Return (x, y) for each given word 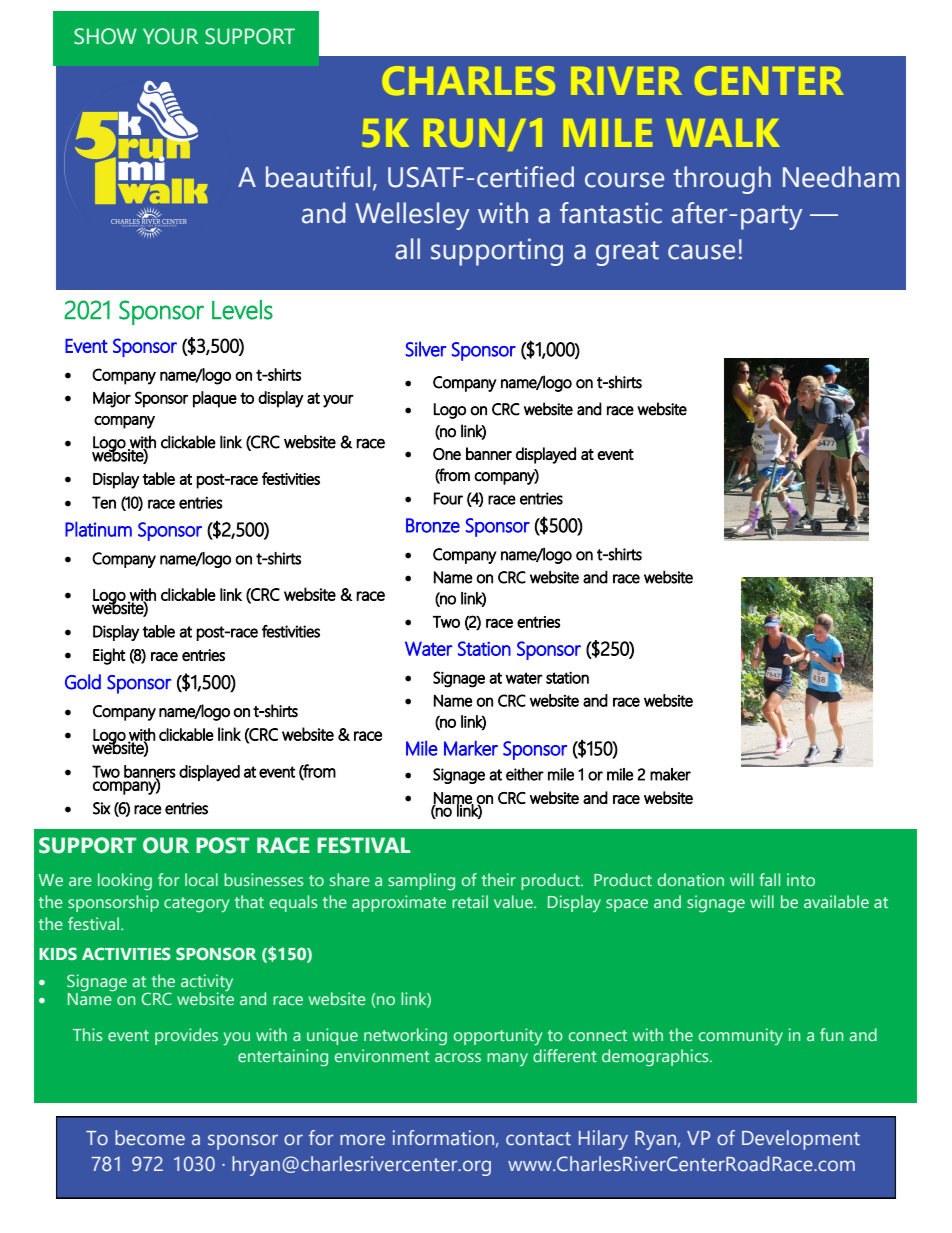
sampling (421, 882)
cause (701, 252)
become (150, 1137)
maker (670, 774)
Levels (242, 310)
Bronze (433, 525)
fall (769, 879)
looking (125, 882)
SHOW (105, 36)
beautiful (318, 177)
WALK (723, 133)
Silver (426, 349)
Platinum (98, 529)
